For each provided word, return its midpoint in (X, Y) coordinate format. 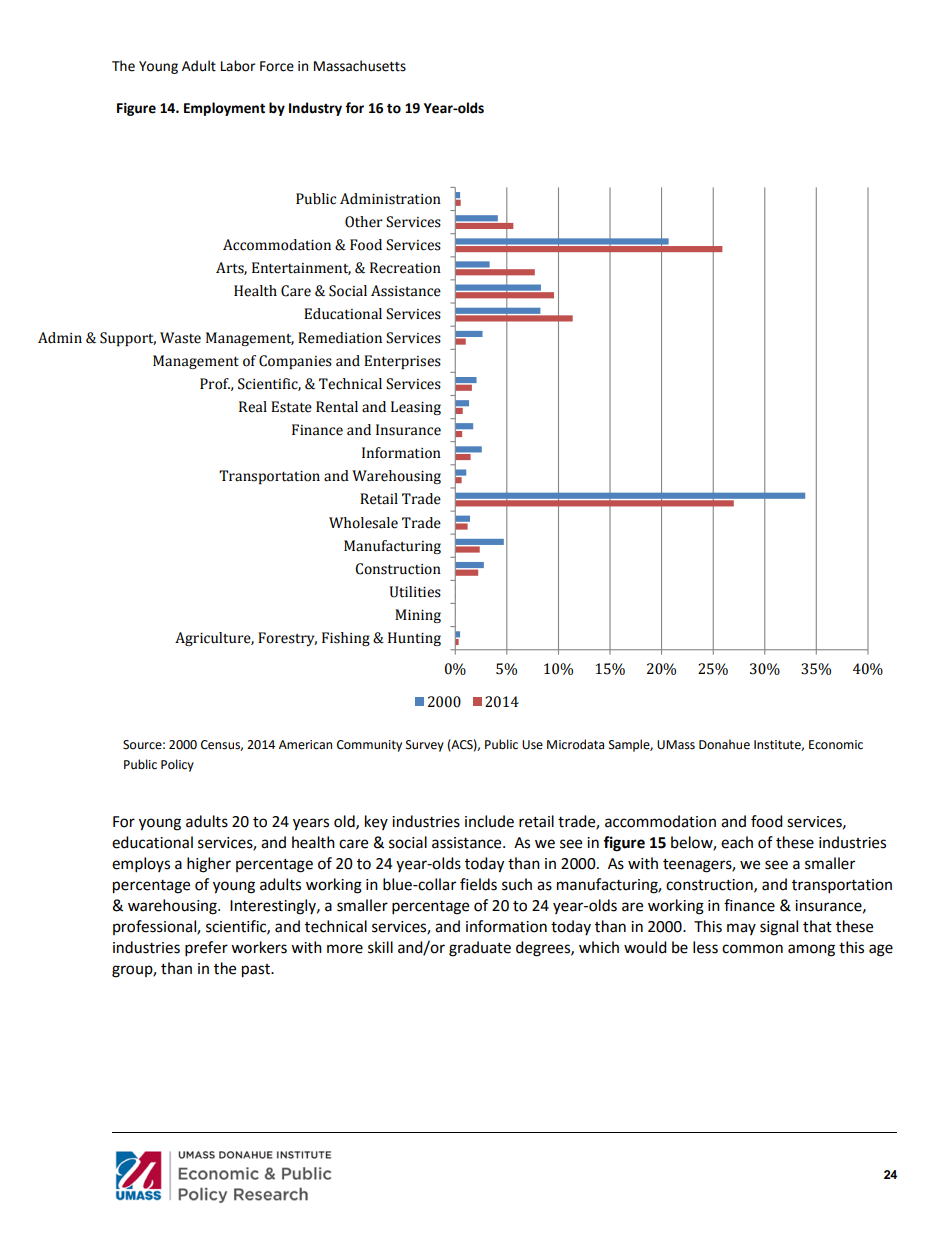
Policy (177, 765)
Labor (238, 66)
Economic (836, 745)
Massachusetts (360, 66)
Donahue (724, 744)
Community (369, 746)
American (305, 745)
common (752, 949)
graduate (480, 949)
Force (277, 66)
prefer (206, 949)
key (376, 822)
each (737, 842)
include (489, 821)
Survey (425, 746)
